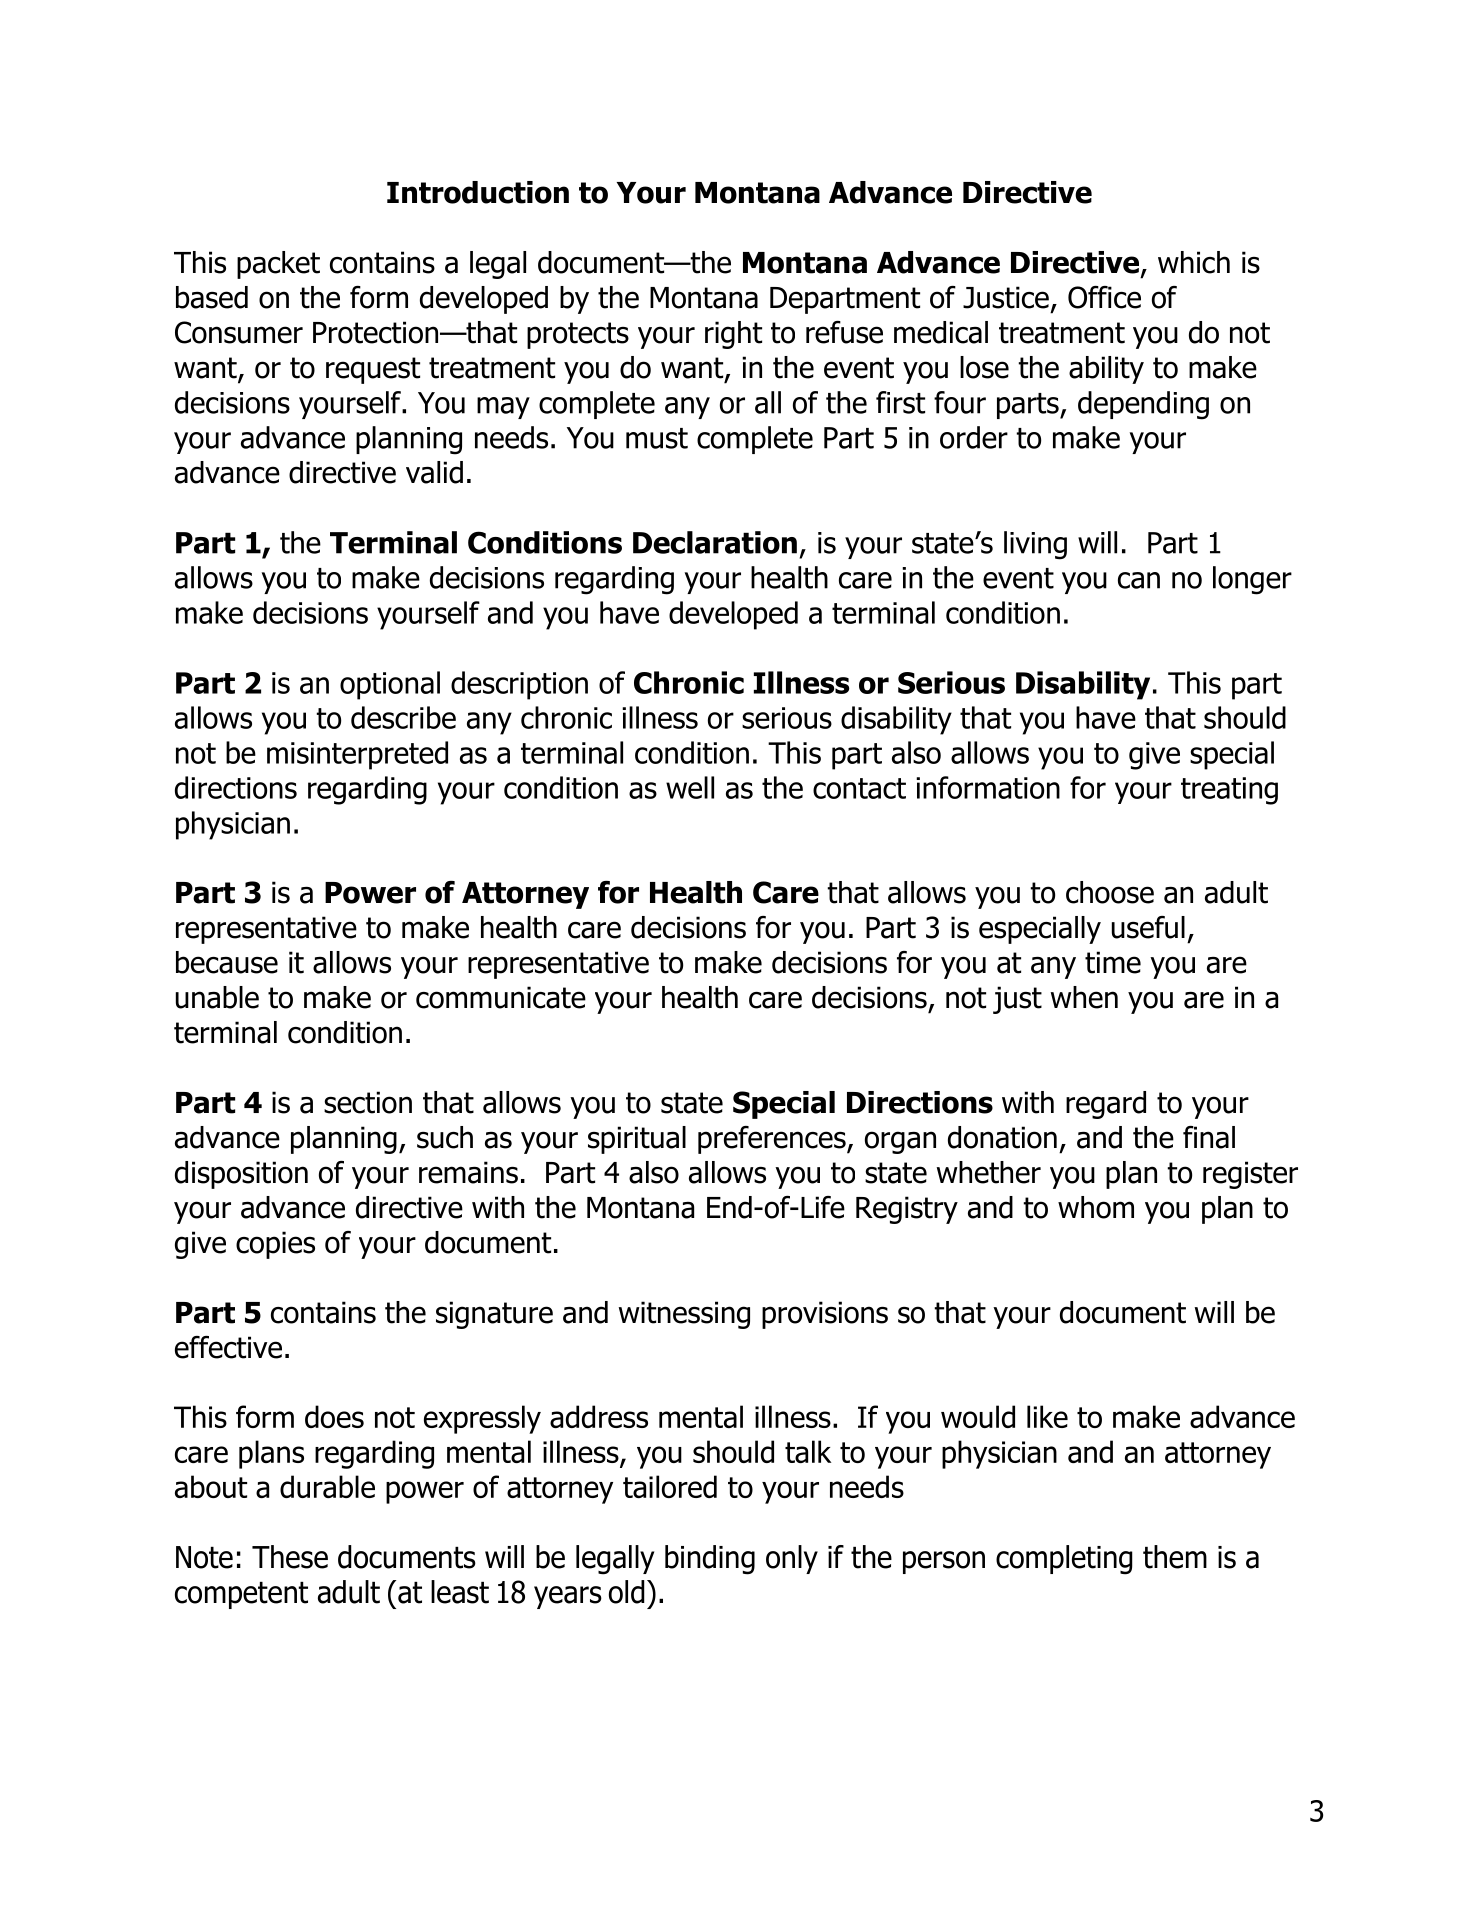  Describe the element at coordinates (390, 685) in the image. I see `optional` at that location.
